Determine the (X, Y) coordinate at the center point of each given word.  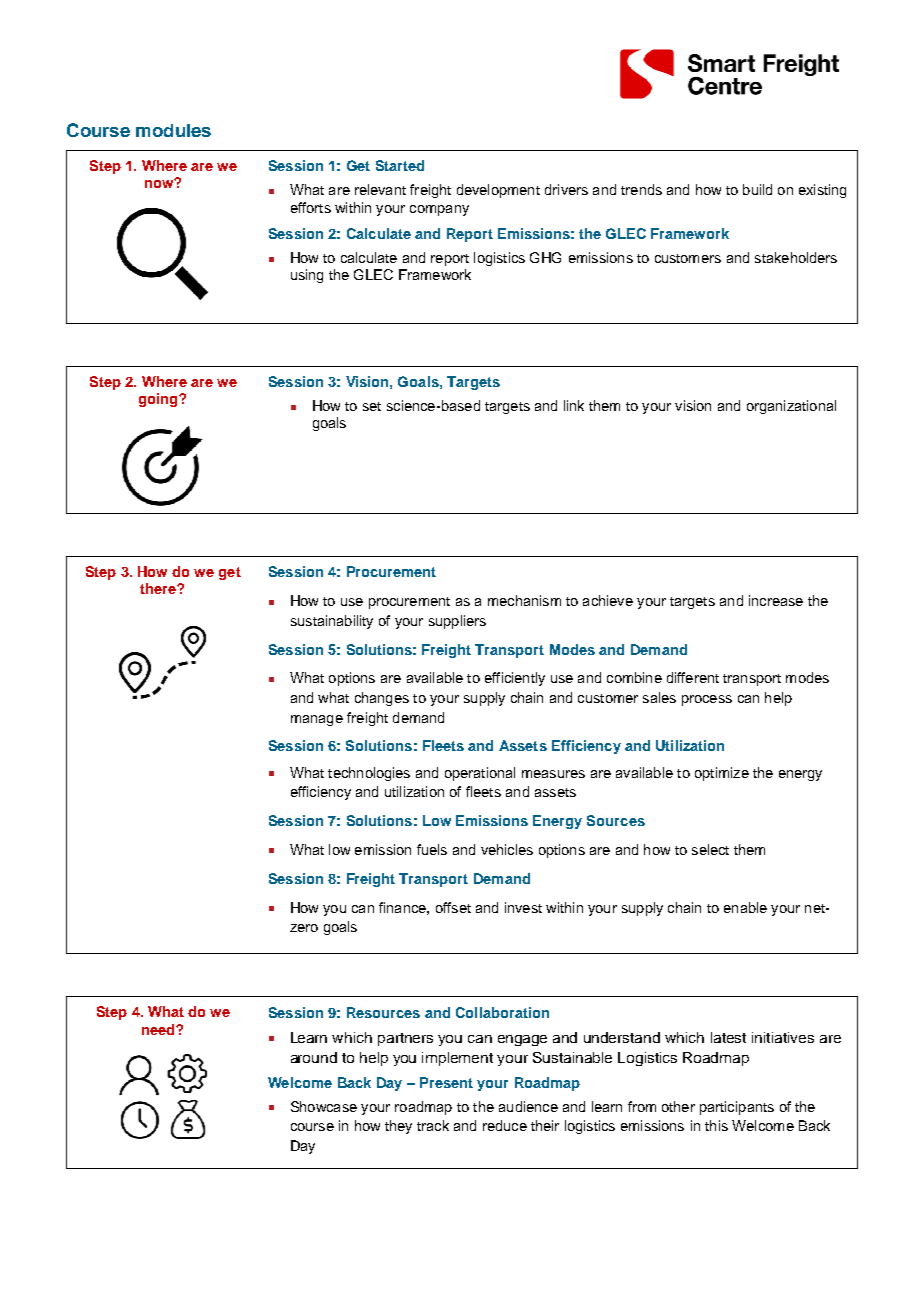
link (574, 405)
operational (480, 774)
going (159, 400)
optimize (722, 774)
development (498, 191)
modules (173, 130)
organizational (791, 407)
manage (317, 720)
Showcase (324, 1106)
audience (528, 1106)
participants (737, 1108)
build (757, 189)
